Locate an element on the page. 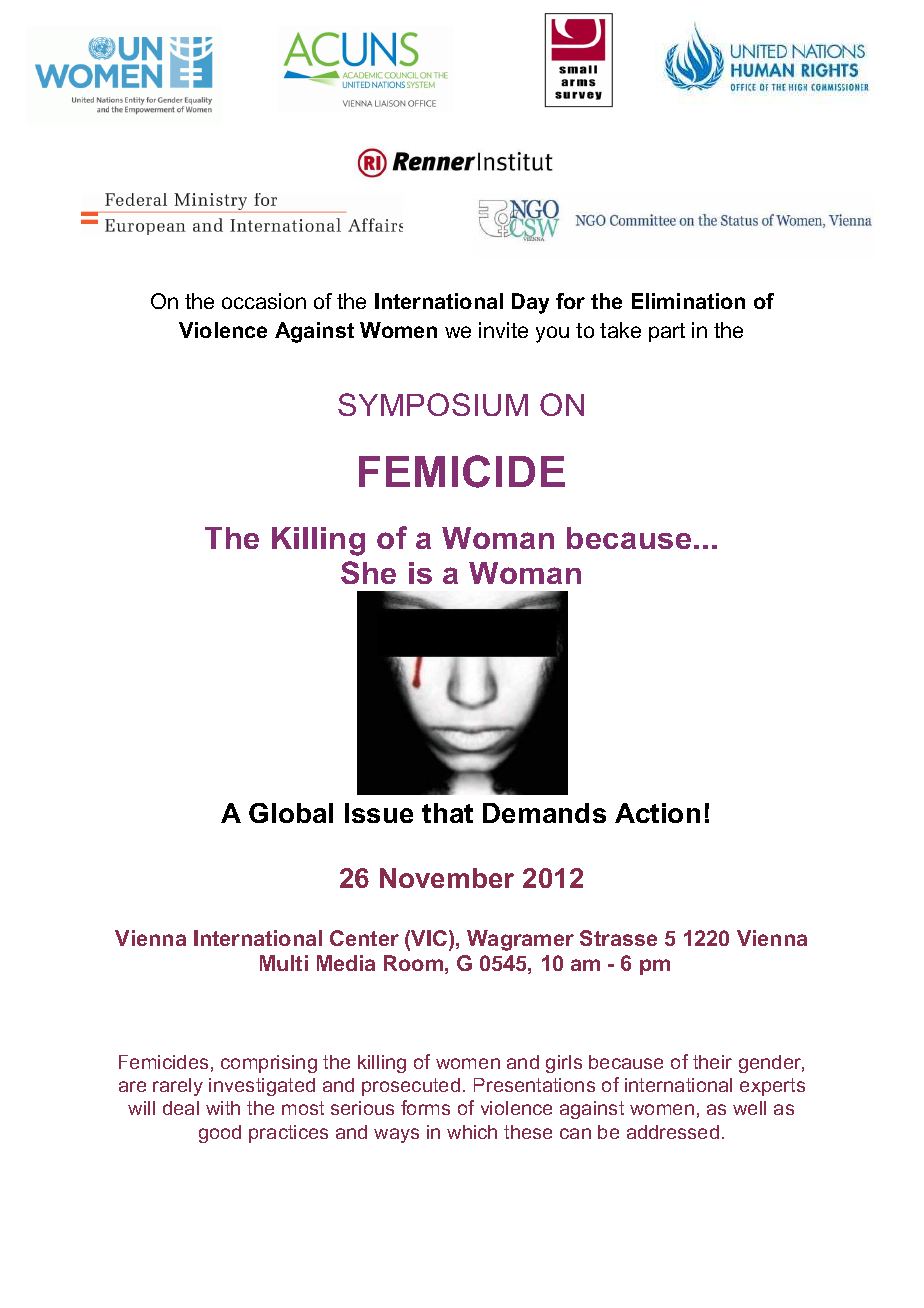  SYMPOSIUM is located at coordinates (433, 404).
